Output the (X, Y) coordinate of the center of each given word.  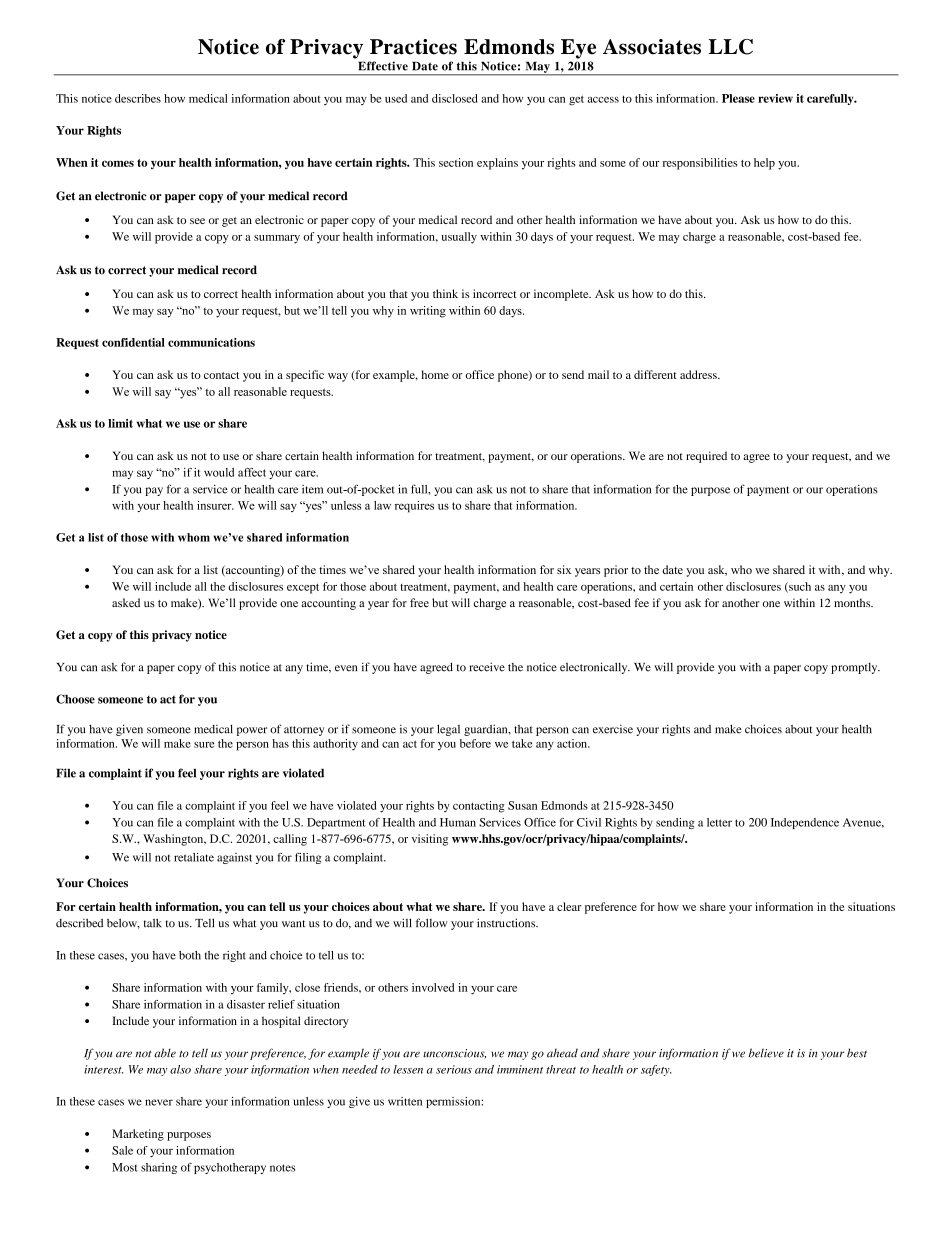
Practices (413, 47)
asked (126, 603)
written (405, 1101)
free (419, 603)
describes (138, 98)
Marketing (138, 1135)
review (775, 98)
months (853, 602)
